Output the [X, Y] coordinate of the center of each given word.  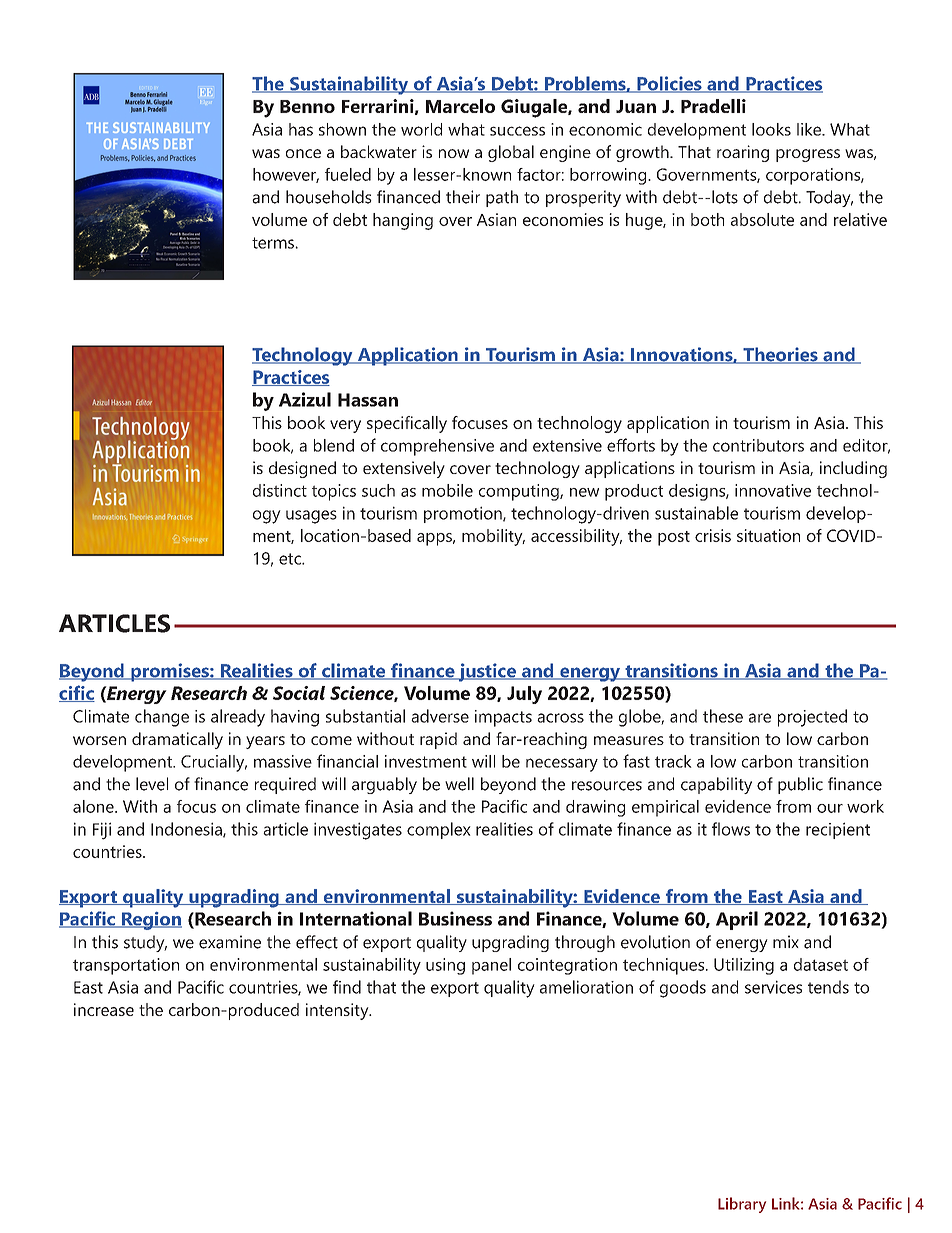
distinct [280, 490]
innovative [773, 490]
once [303, 153]
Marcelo [460, 106]
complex [439, 830]
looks [771, 129]
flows [731, 829]
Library [742, 1205]
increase [104, 1009]
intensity [338, 1011]
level [152, 784]
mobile [447, 490]
